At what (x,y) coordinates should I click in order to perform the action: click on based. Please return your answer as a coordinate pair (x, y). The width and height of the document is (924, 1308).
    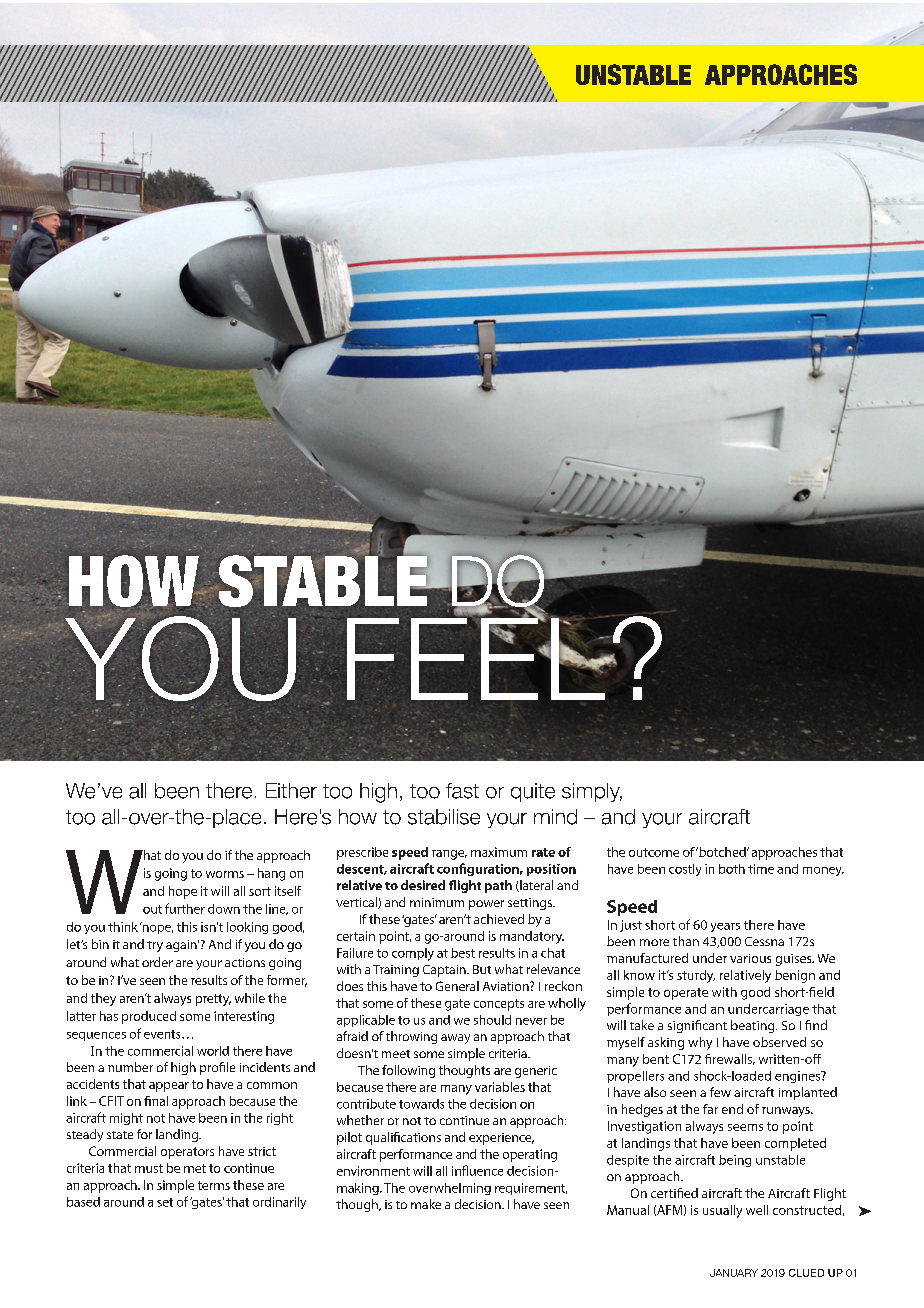
    Looking at the image, I should click on (83, 1202).
